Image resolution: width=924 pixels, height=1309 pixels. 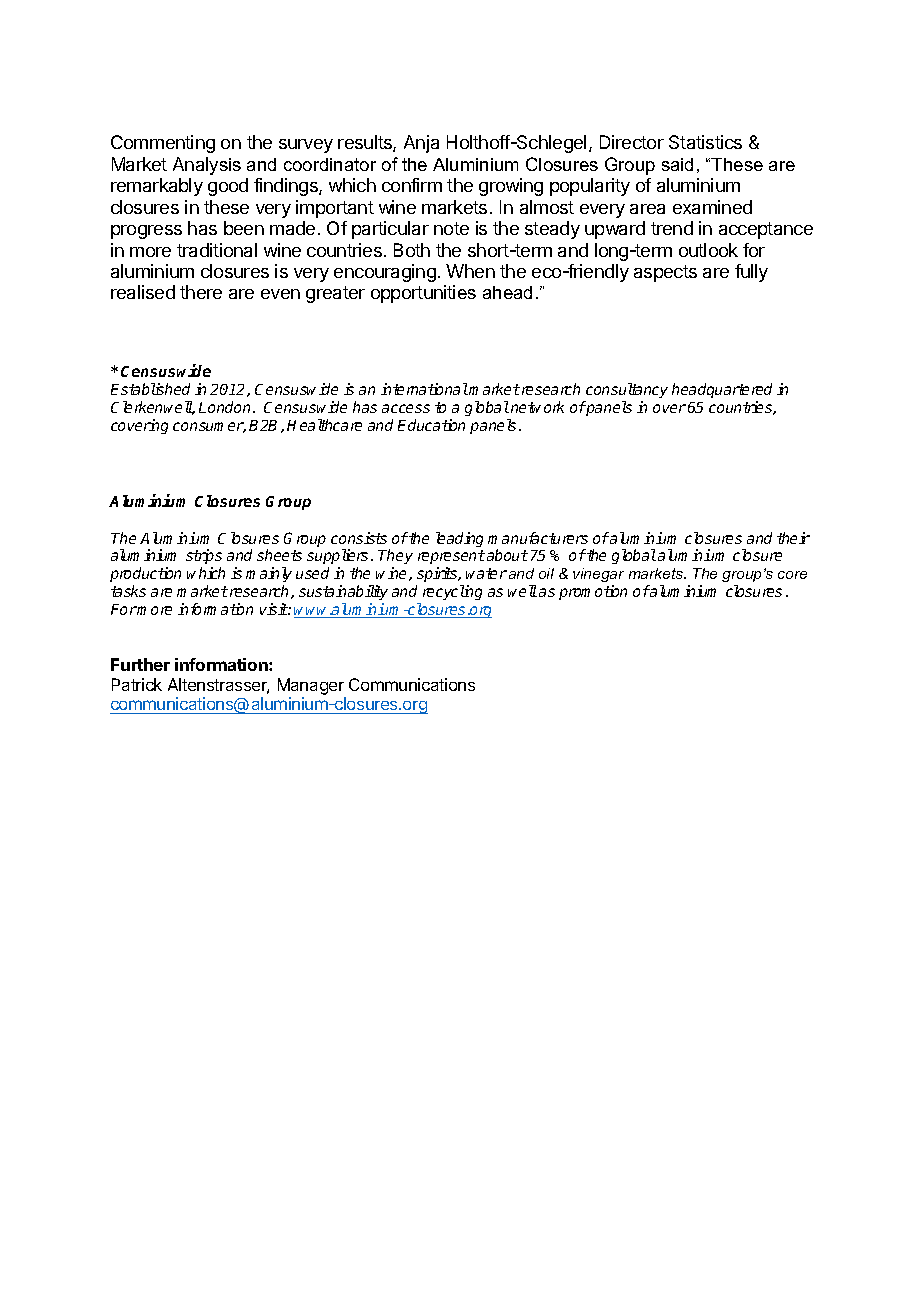 What do you see at coordinates (204, 558) in the page?
I see `strips` at bounding box center [204, 558].
